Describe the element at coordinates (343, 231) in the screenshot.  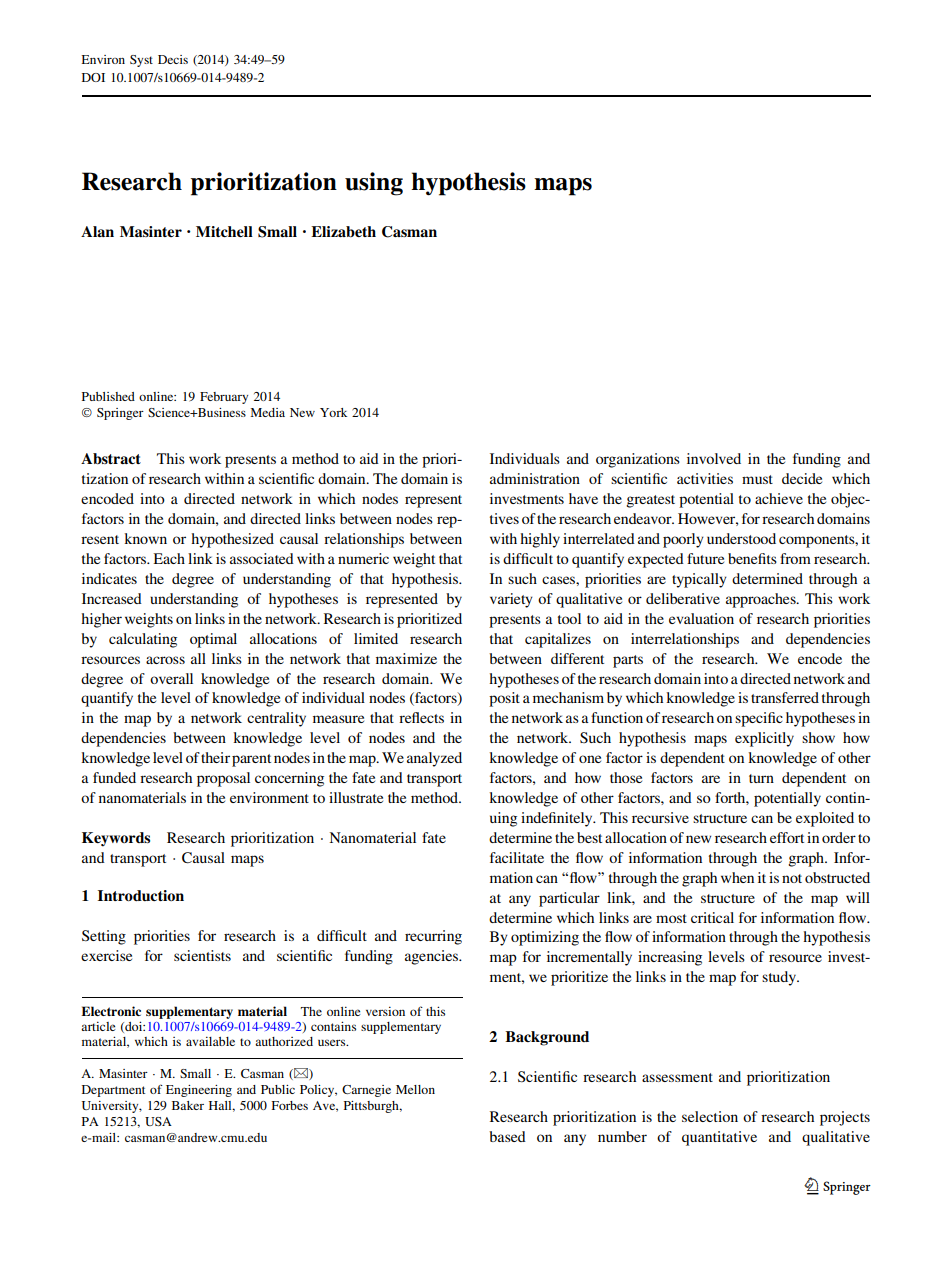
I see `Elizabeth` at that location.
